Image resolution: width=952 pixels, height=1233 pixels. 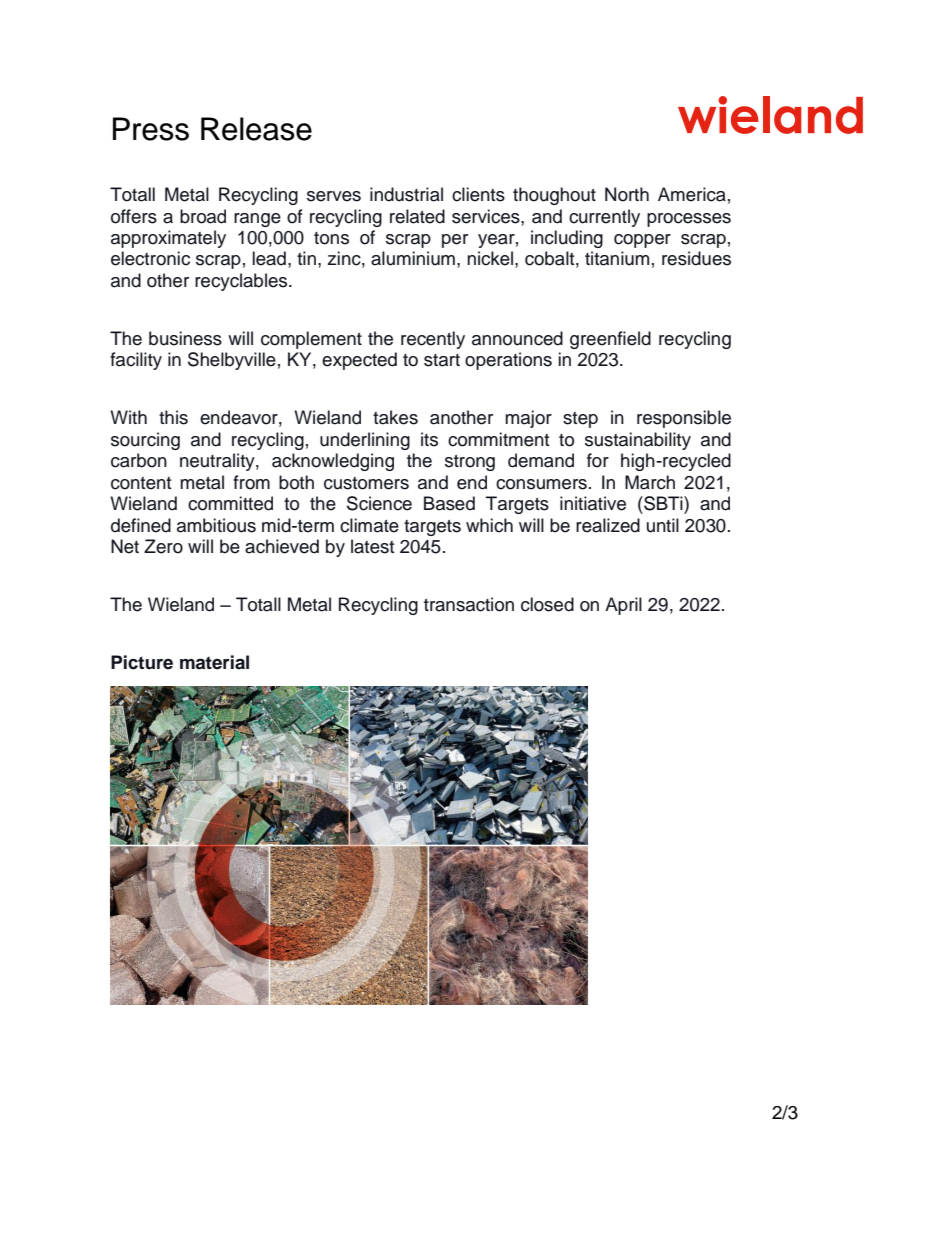 I want to click on realized, so click(x=608, y=525).
